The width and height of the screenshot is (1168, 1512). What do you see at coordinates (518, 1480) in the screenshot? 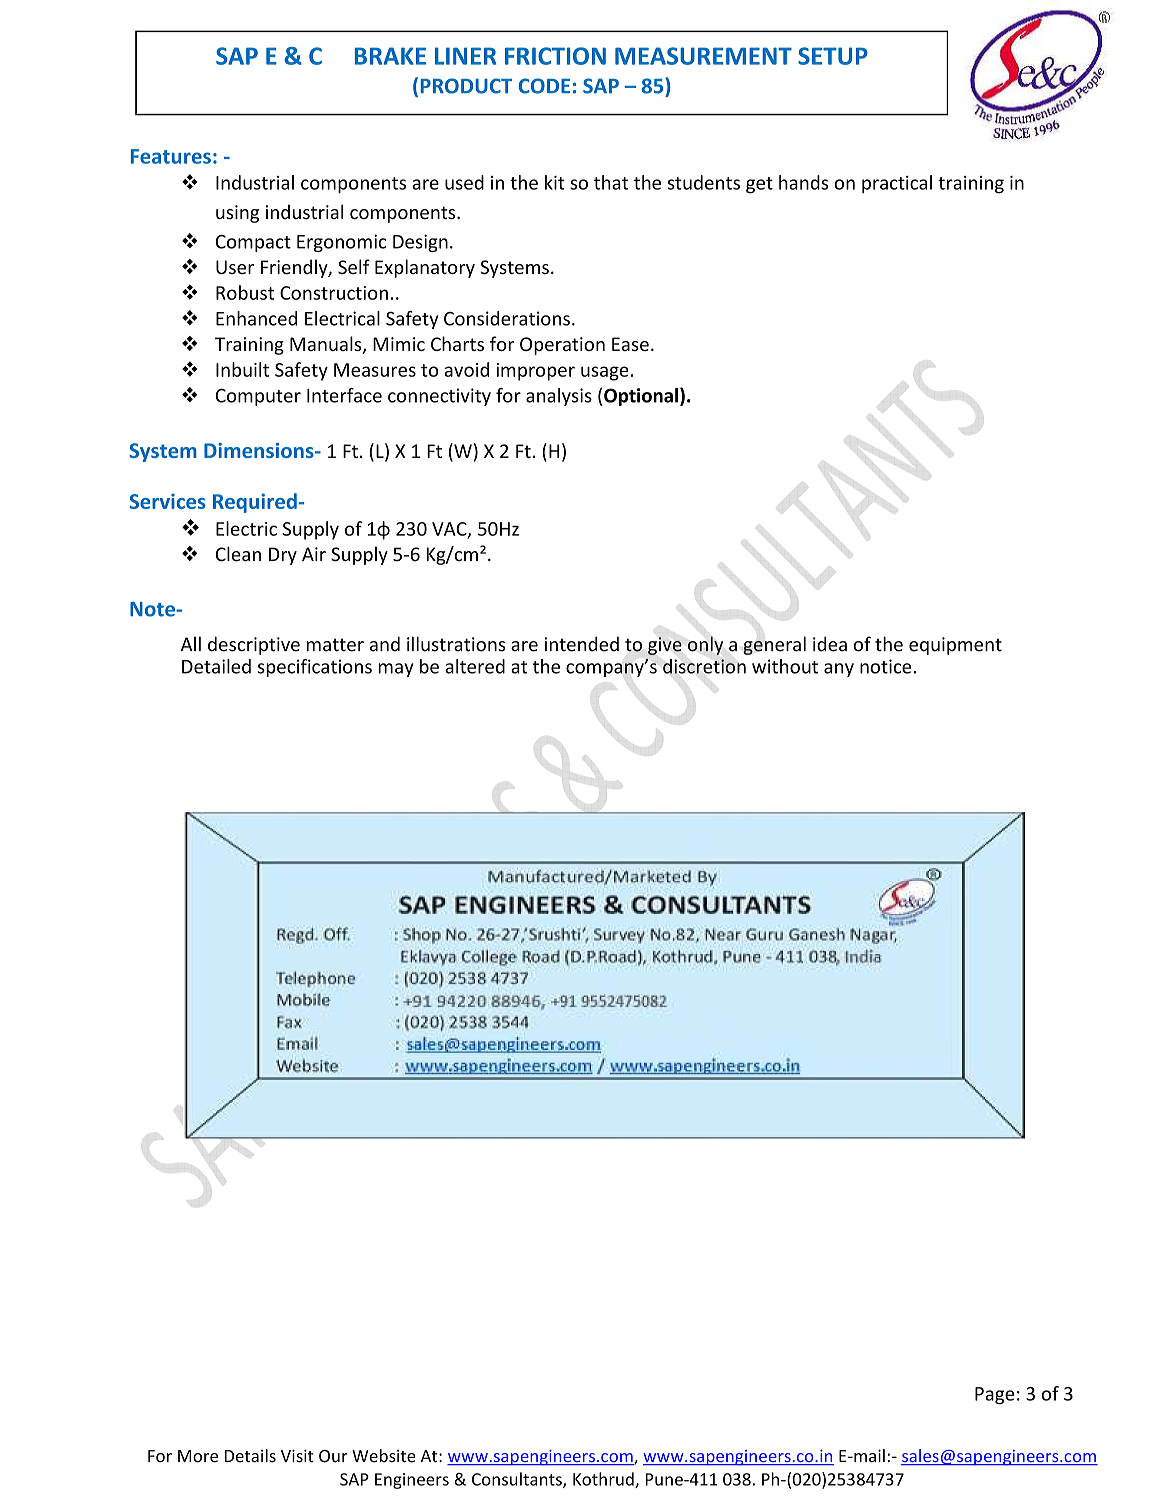
I see `Consultants` at bounding box center [518, 1480].
